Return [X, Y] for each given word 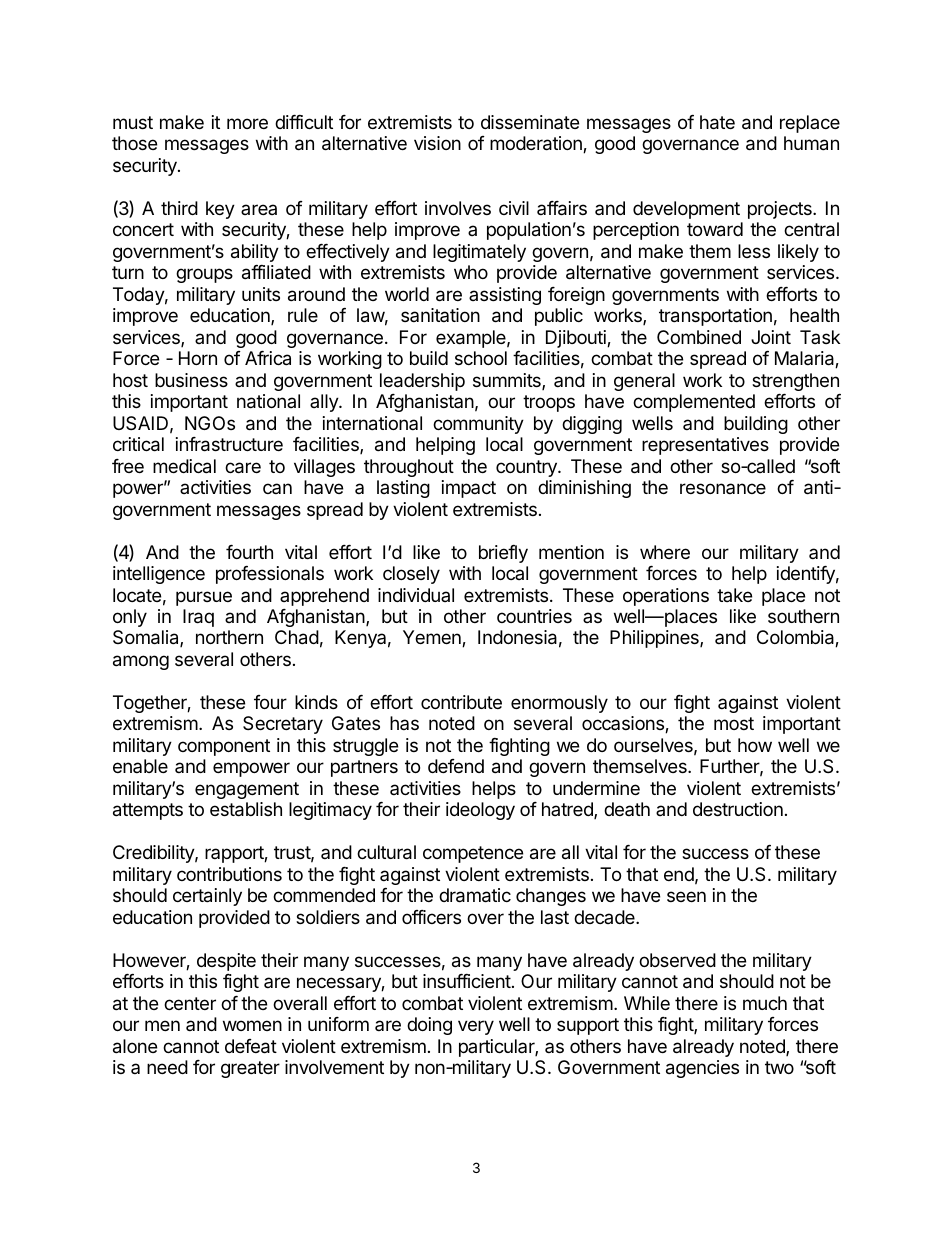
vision [437, 143]
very [476, 1027]
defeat [251, 1046]
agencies [702, 1069]
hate [717, 122]
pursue [204, 598]
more [247, 123]
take [734, 595]
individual [416, 595]
